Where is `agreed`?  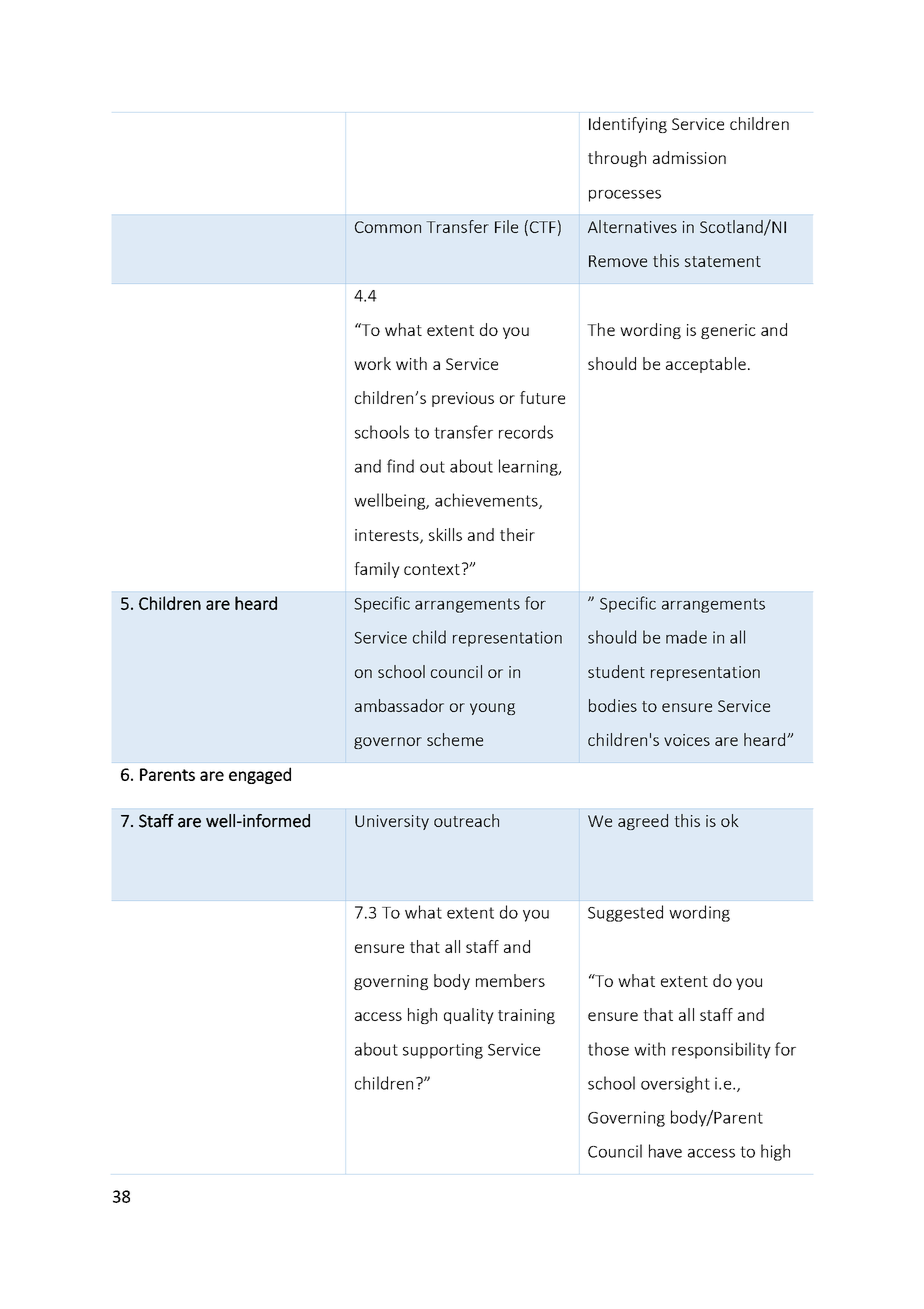
agreed is located at coordinates (643, 822).
